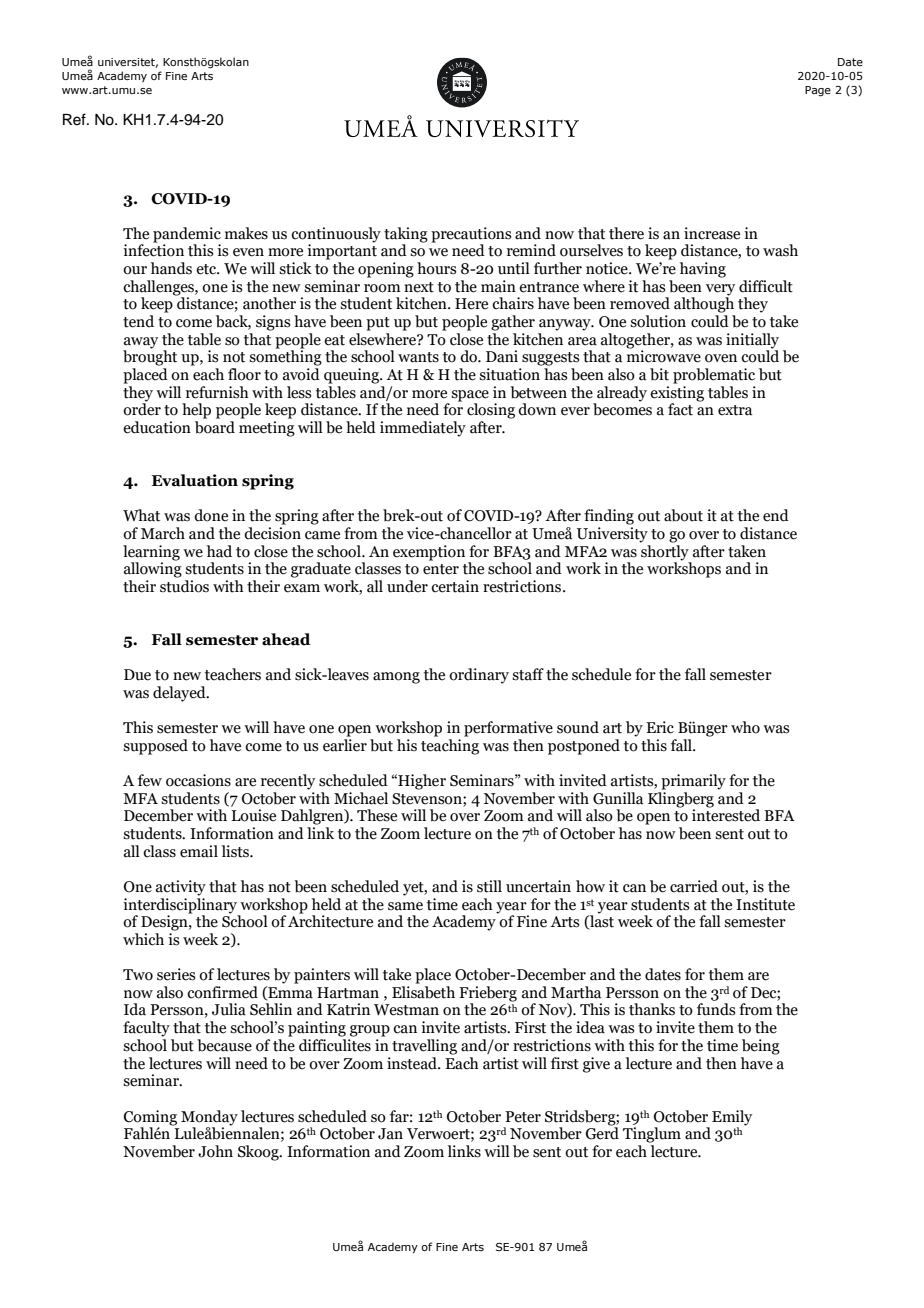 The image size is (924, 1308). What do you see at coordinates (818, 91) in the page?
I see `Page` at bounding box center [818, 91].
